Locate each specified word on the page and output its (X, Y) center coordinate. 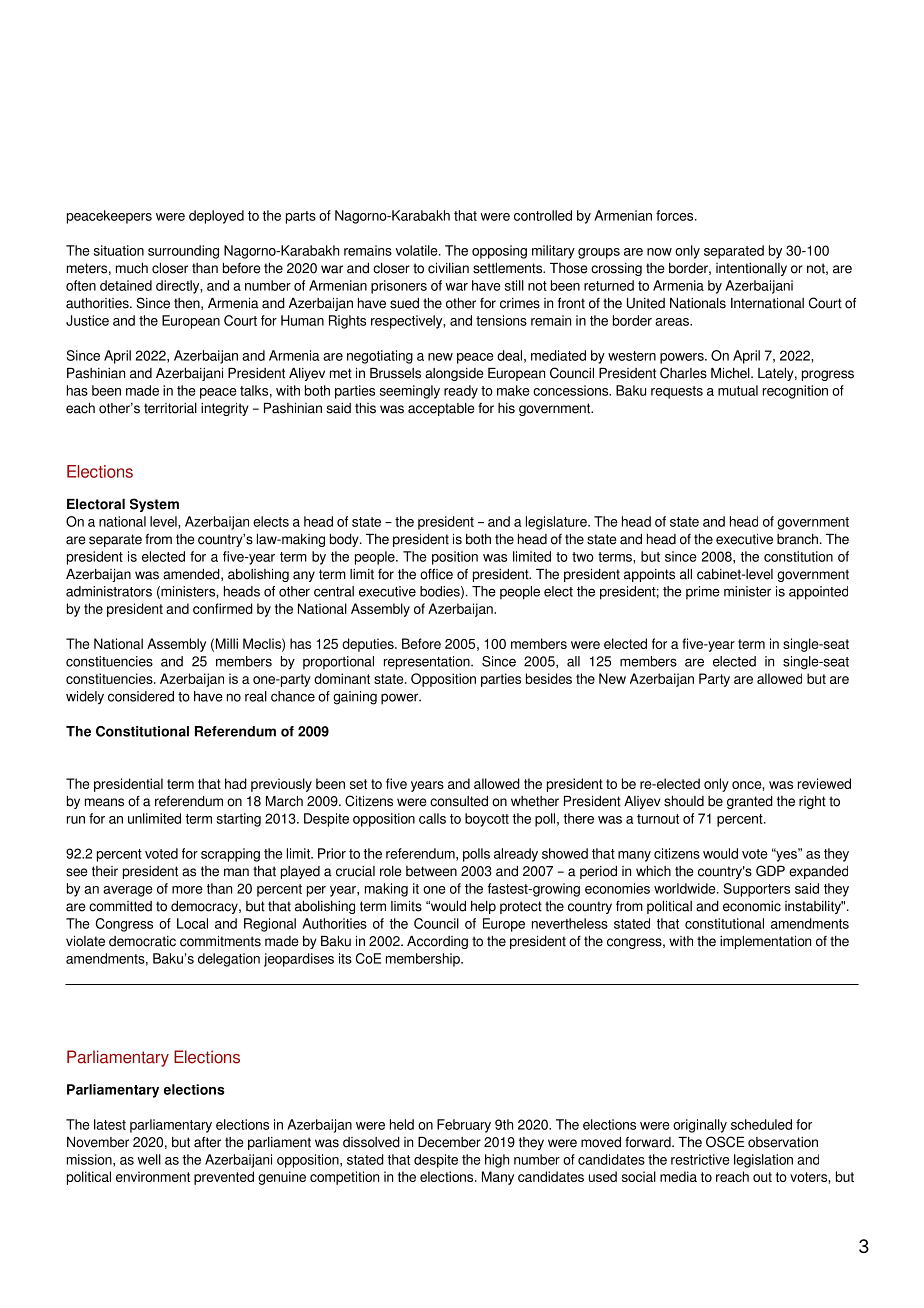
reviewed (824, 783)
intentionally (751, 269)
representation (428, 663)
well (149, 1159)
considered (141, 696)
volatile (418, 250)
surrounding (183, 252)
